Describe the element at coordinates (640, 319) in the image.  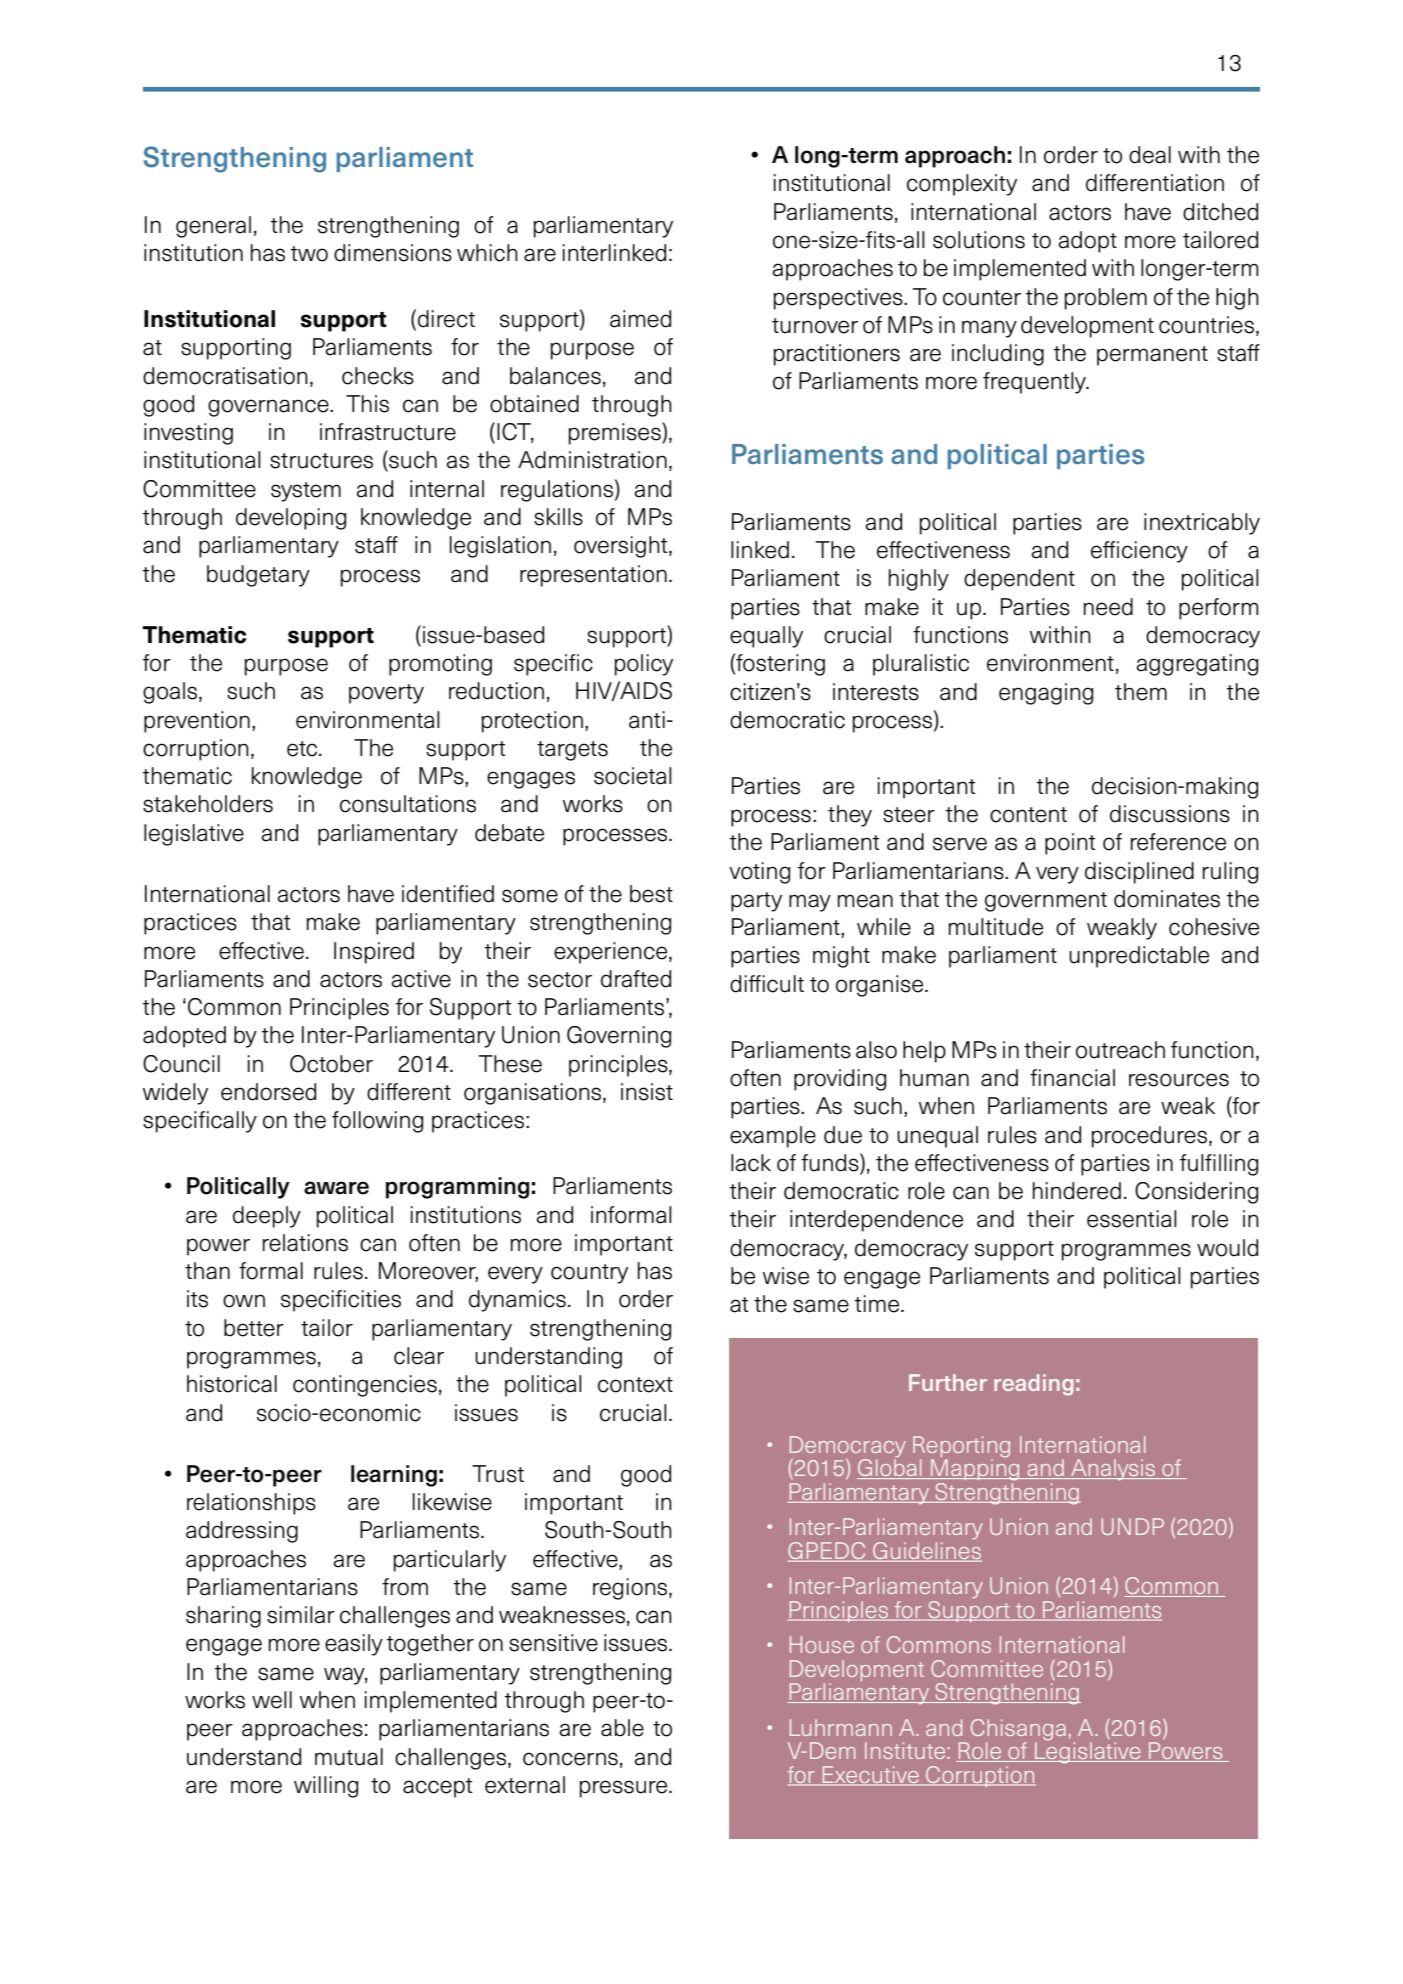
I see `aimed` at that location.
